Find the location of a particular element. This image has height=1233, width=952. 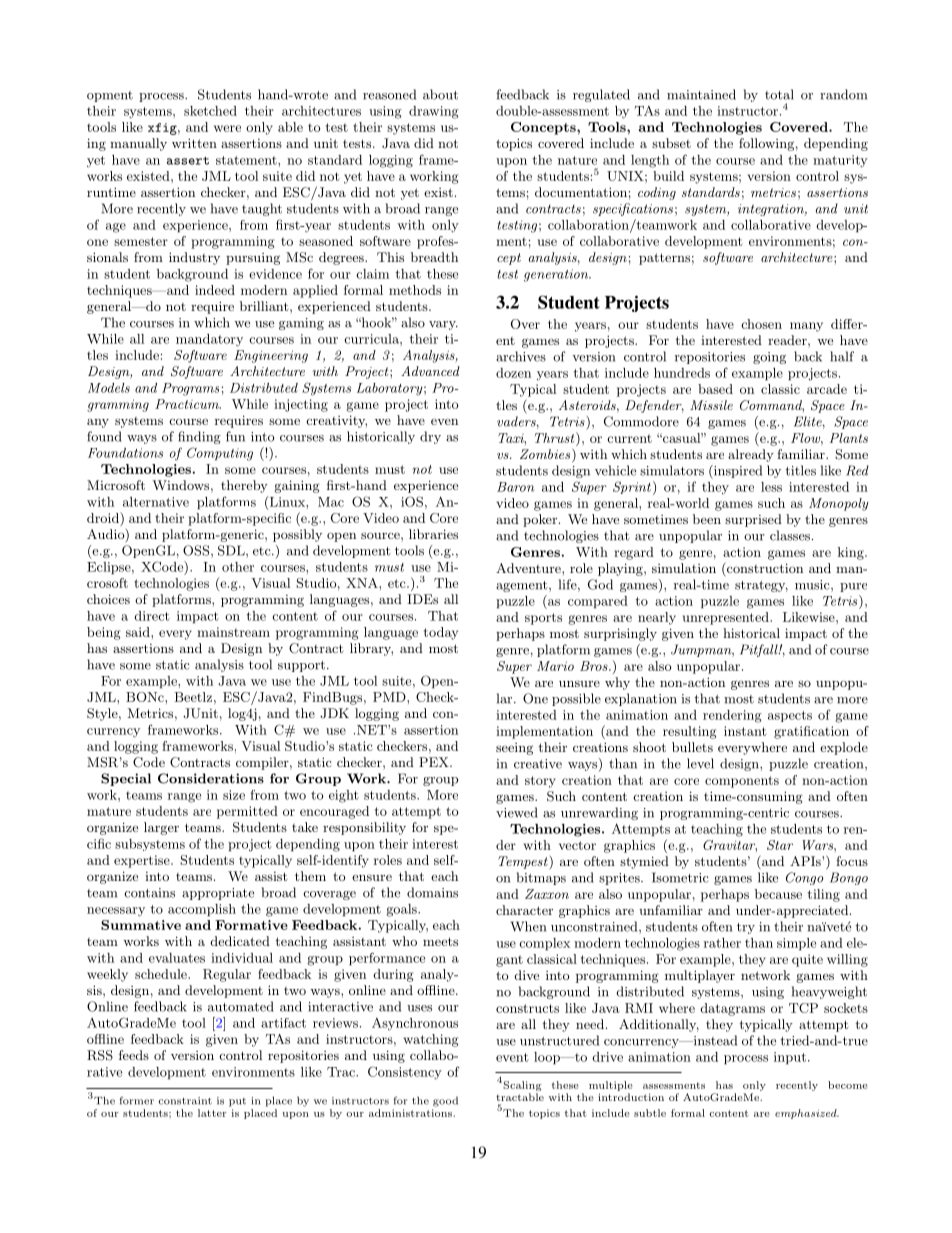

written is located at coordinates (194, 143).
